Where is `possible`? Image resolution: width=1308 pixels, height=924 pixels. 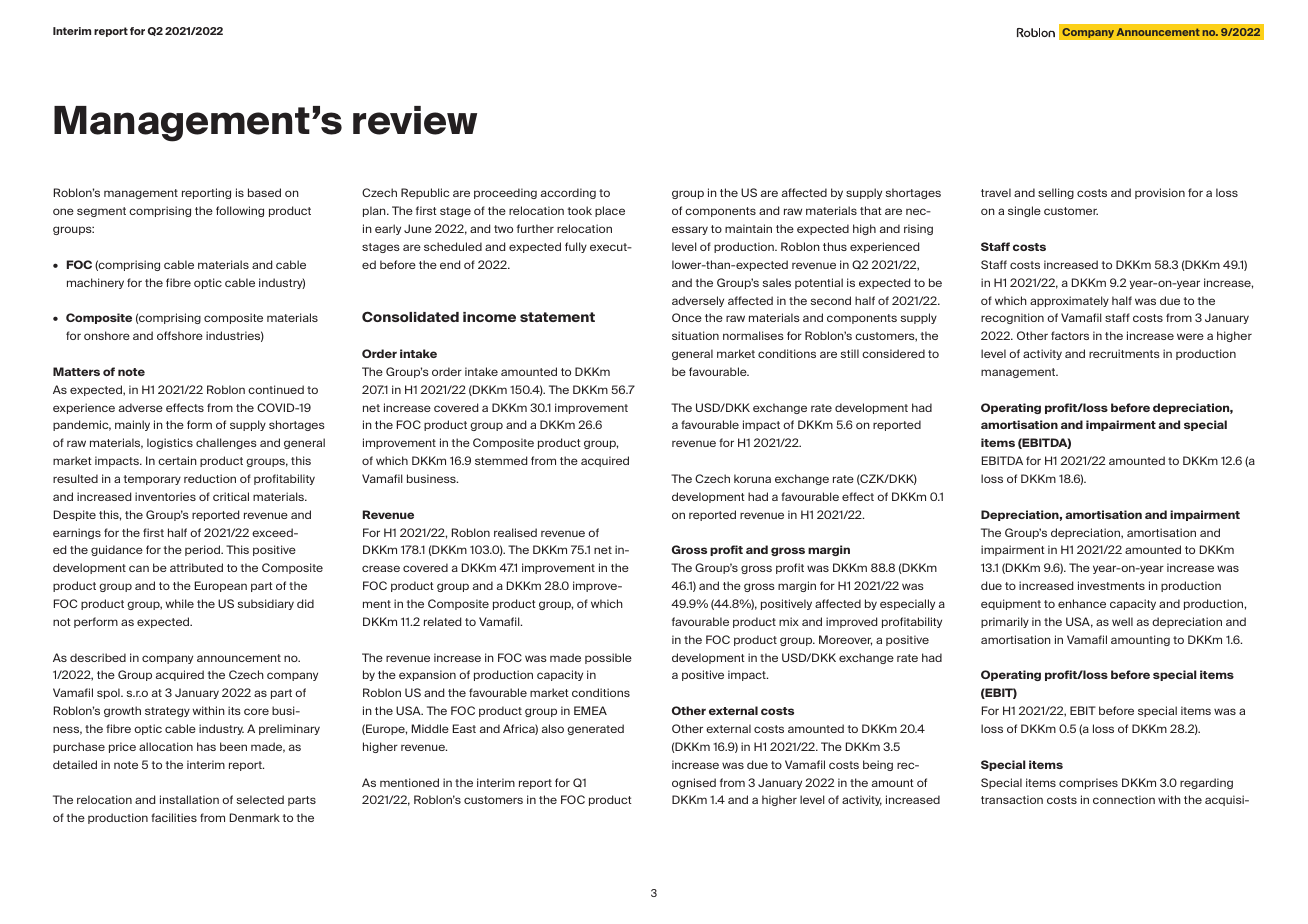 possible is located at coordinates (608, 658).
